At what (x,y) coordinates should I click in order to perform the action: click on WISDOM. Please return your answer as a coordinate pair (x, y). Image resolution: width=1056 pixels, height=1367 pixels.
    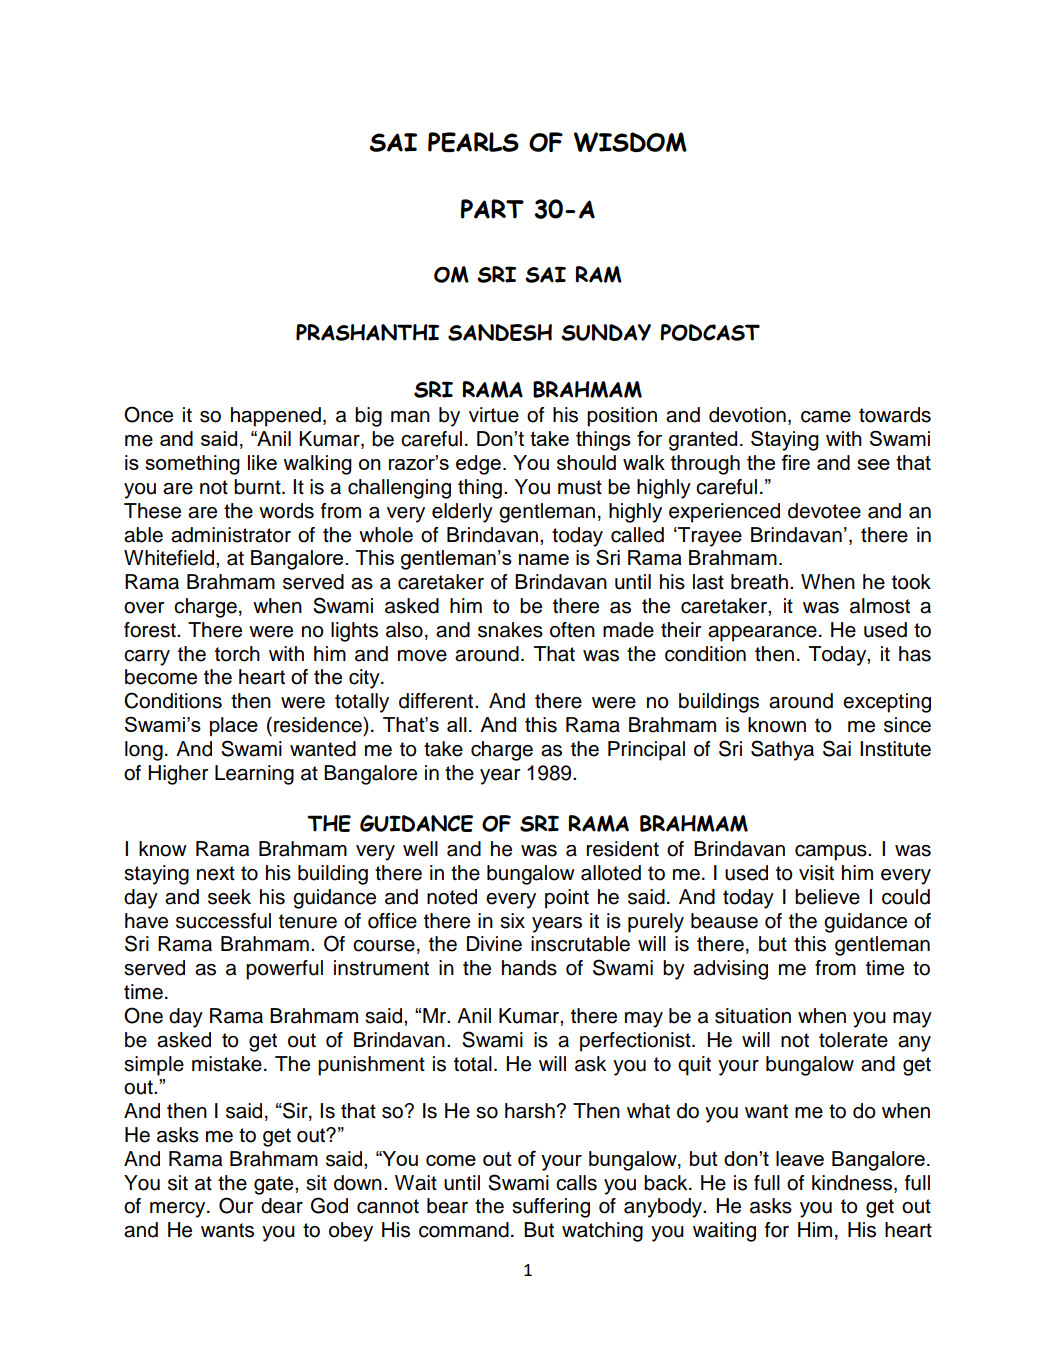
    Looking at the image, I should click on (630, 142).
